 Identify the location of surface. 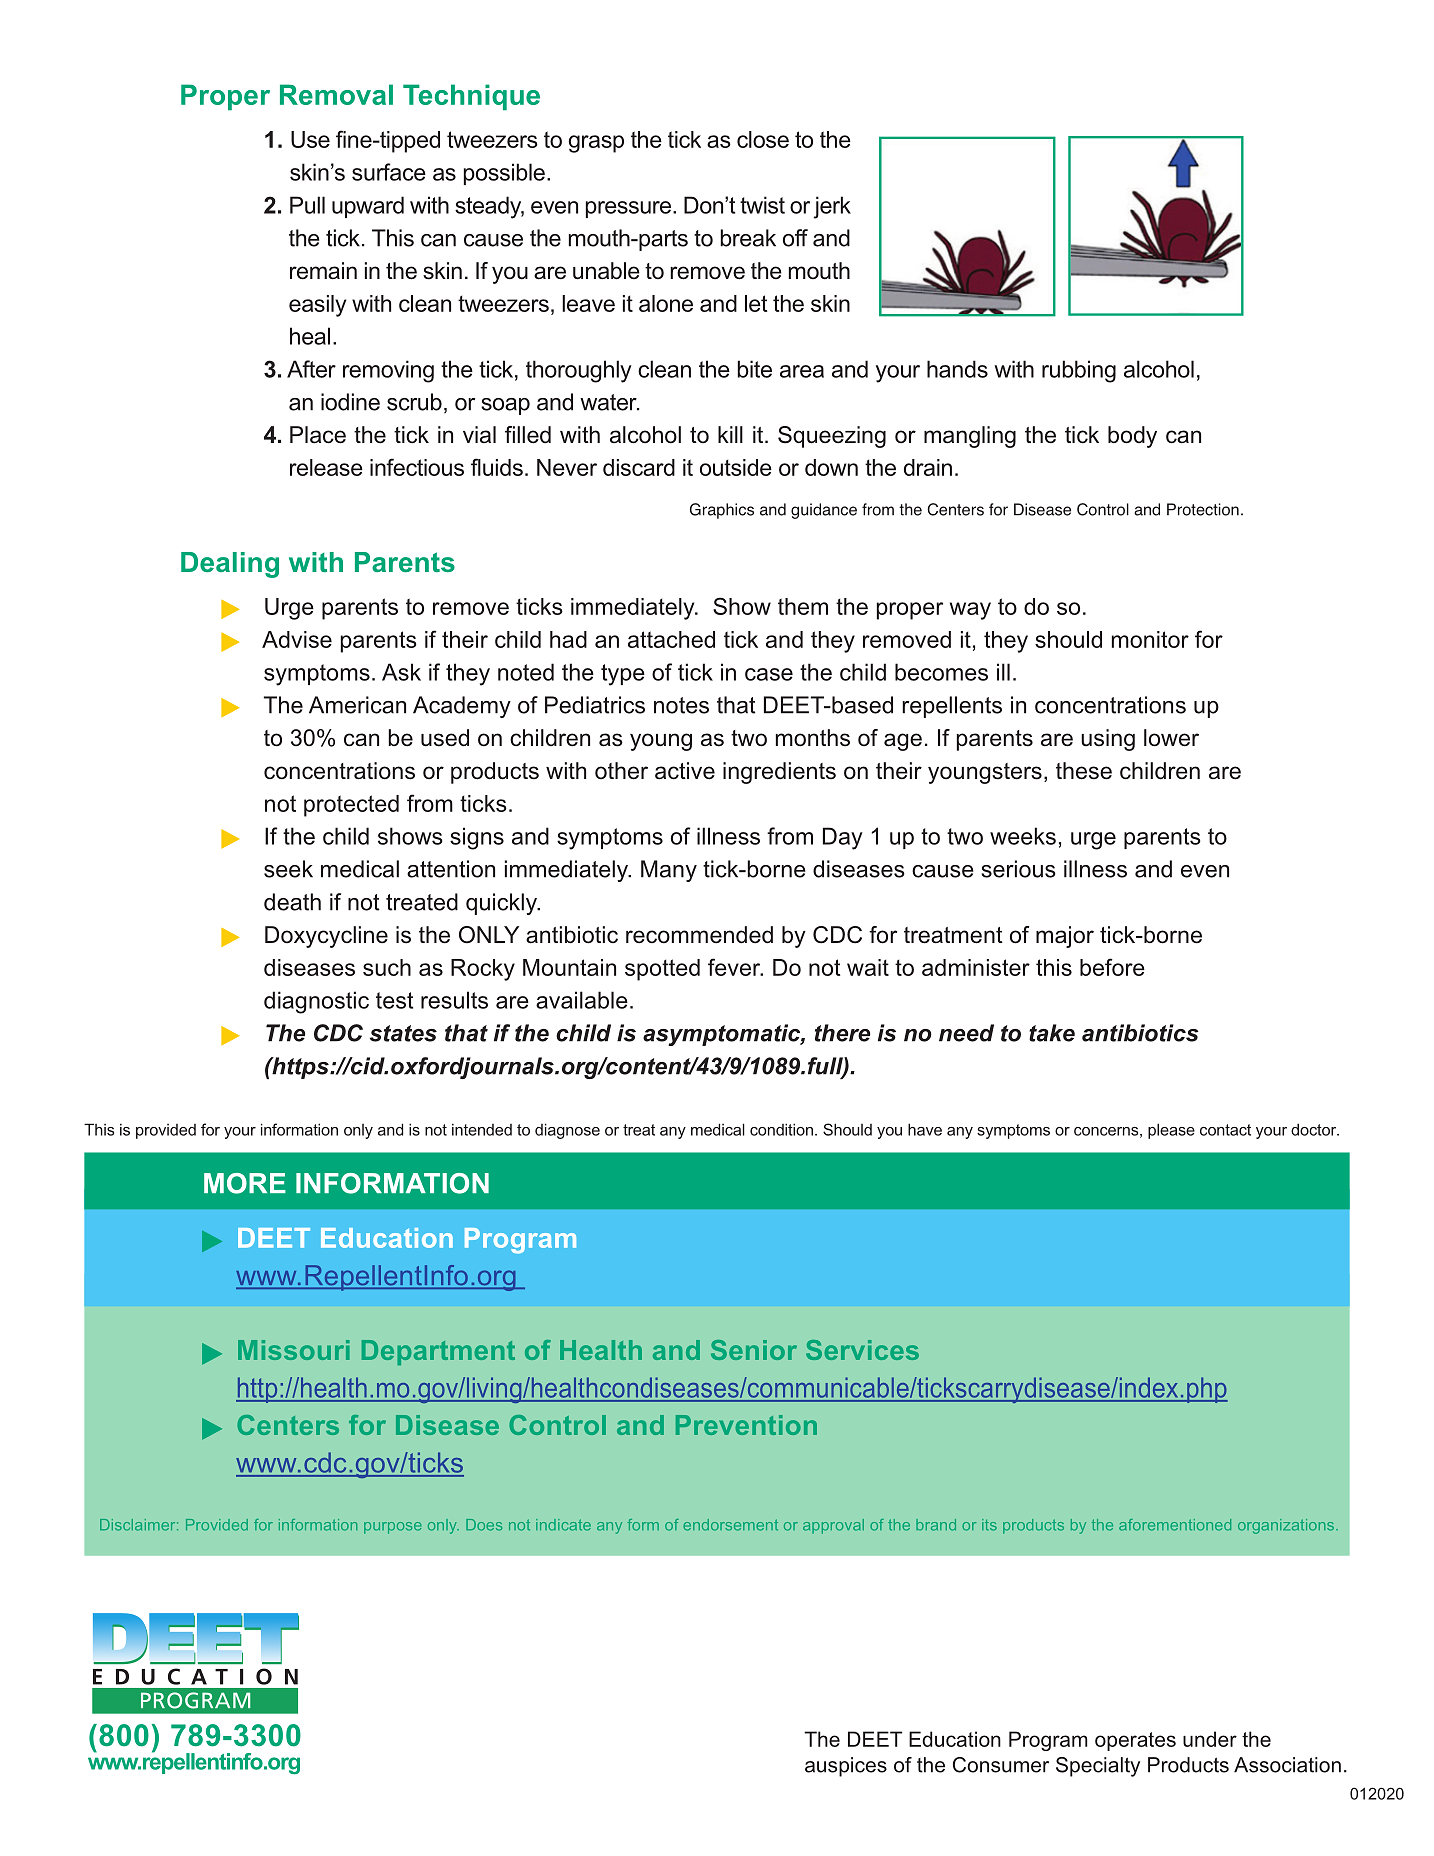
(389, 172).
